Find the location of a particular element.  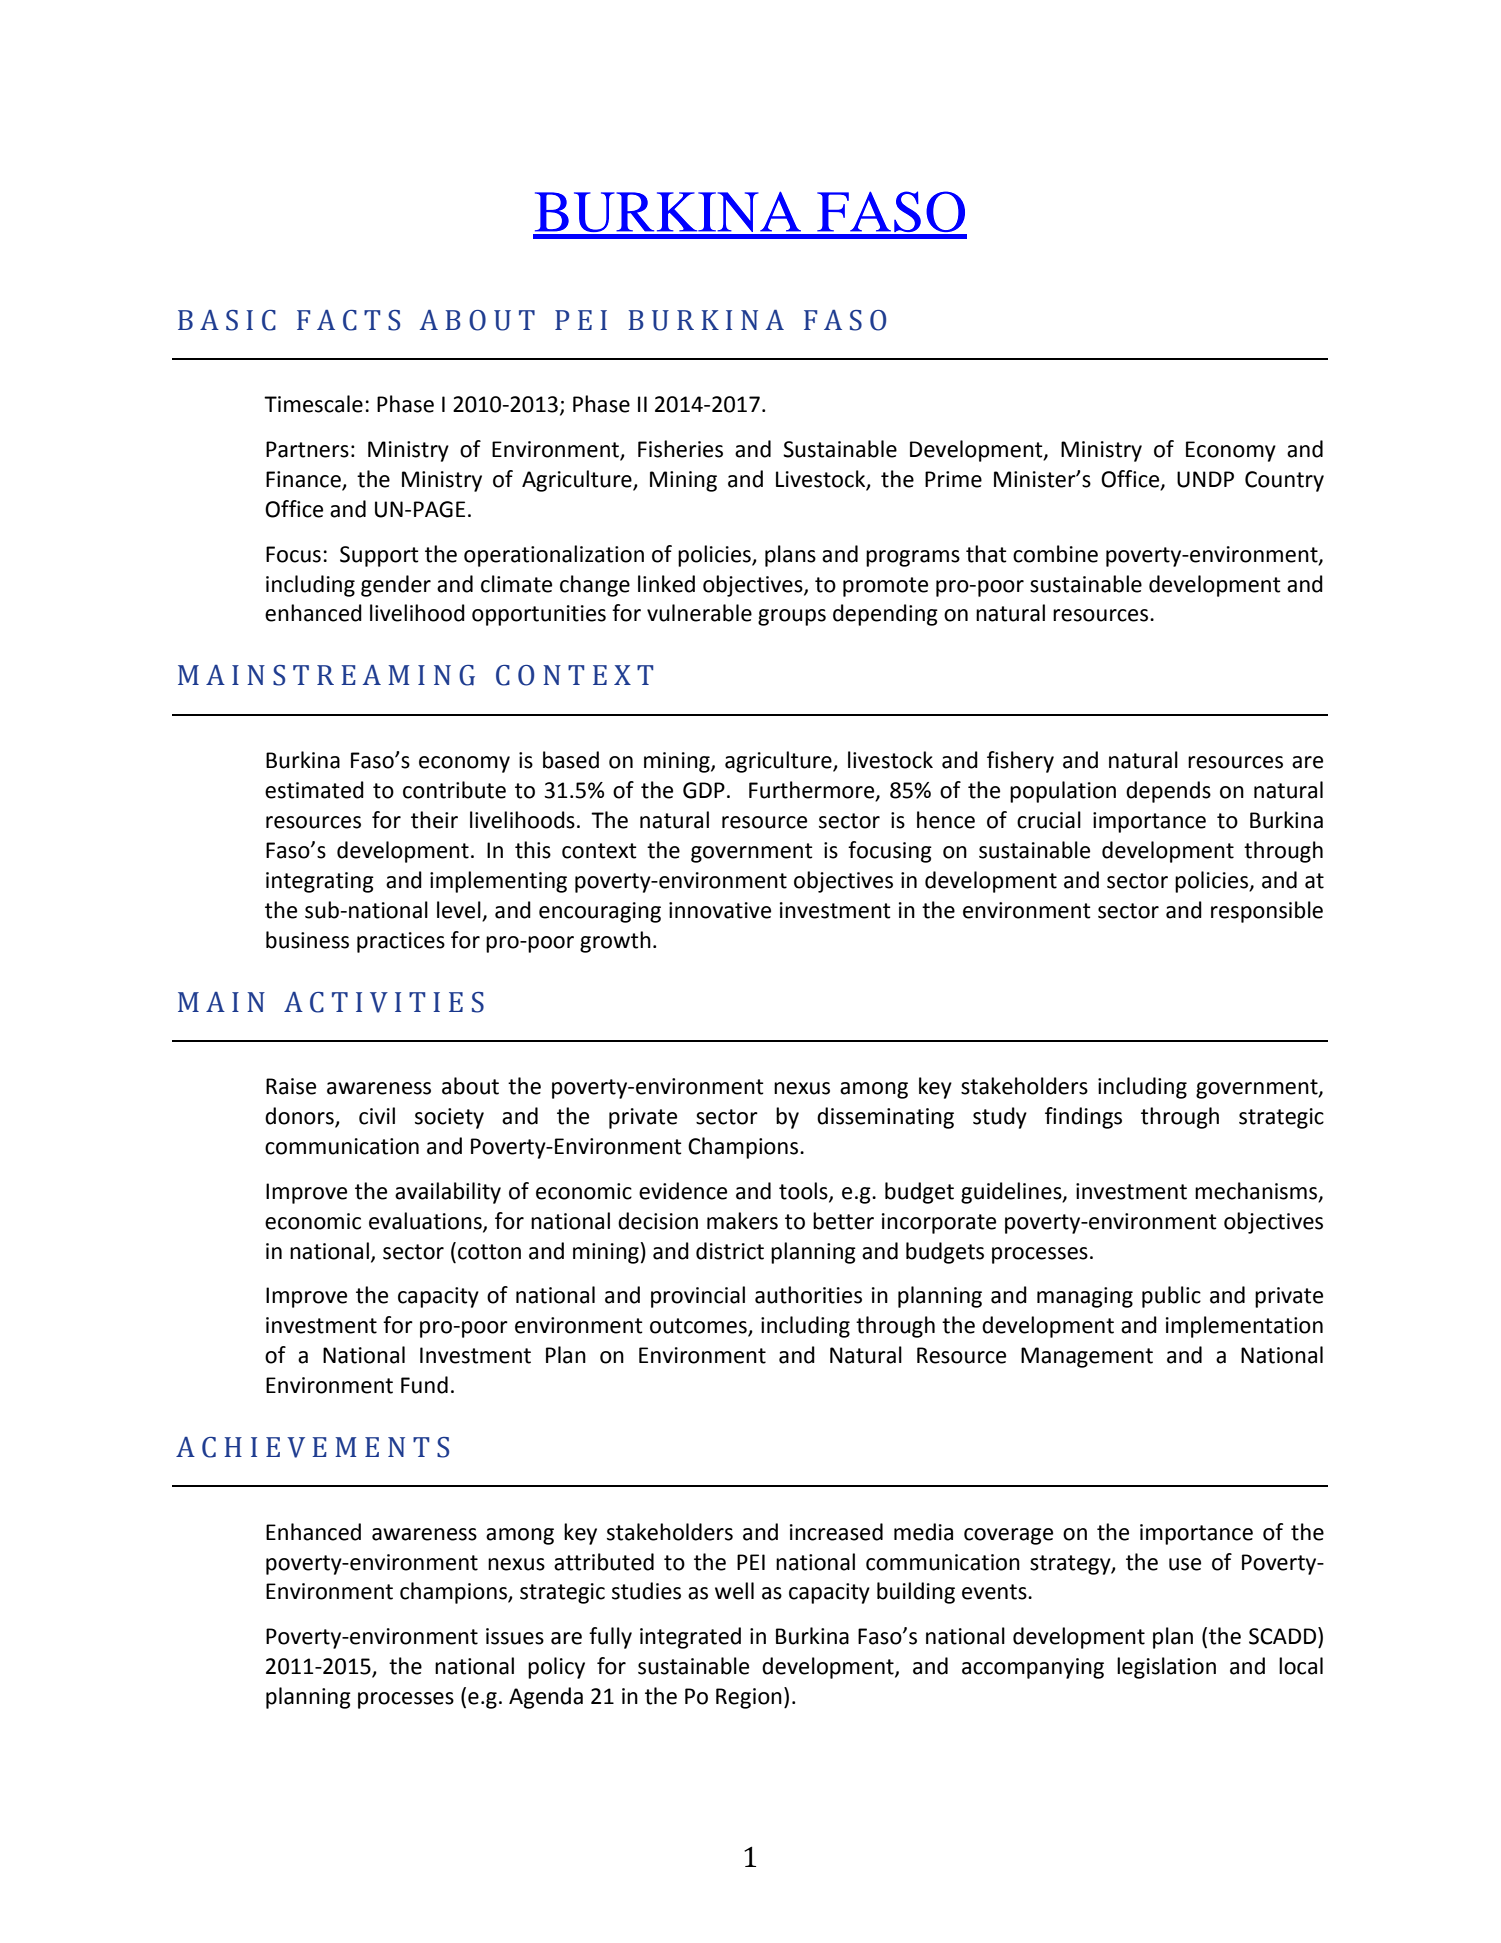

responsible is located at coordinates (1267, 912).
